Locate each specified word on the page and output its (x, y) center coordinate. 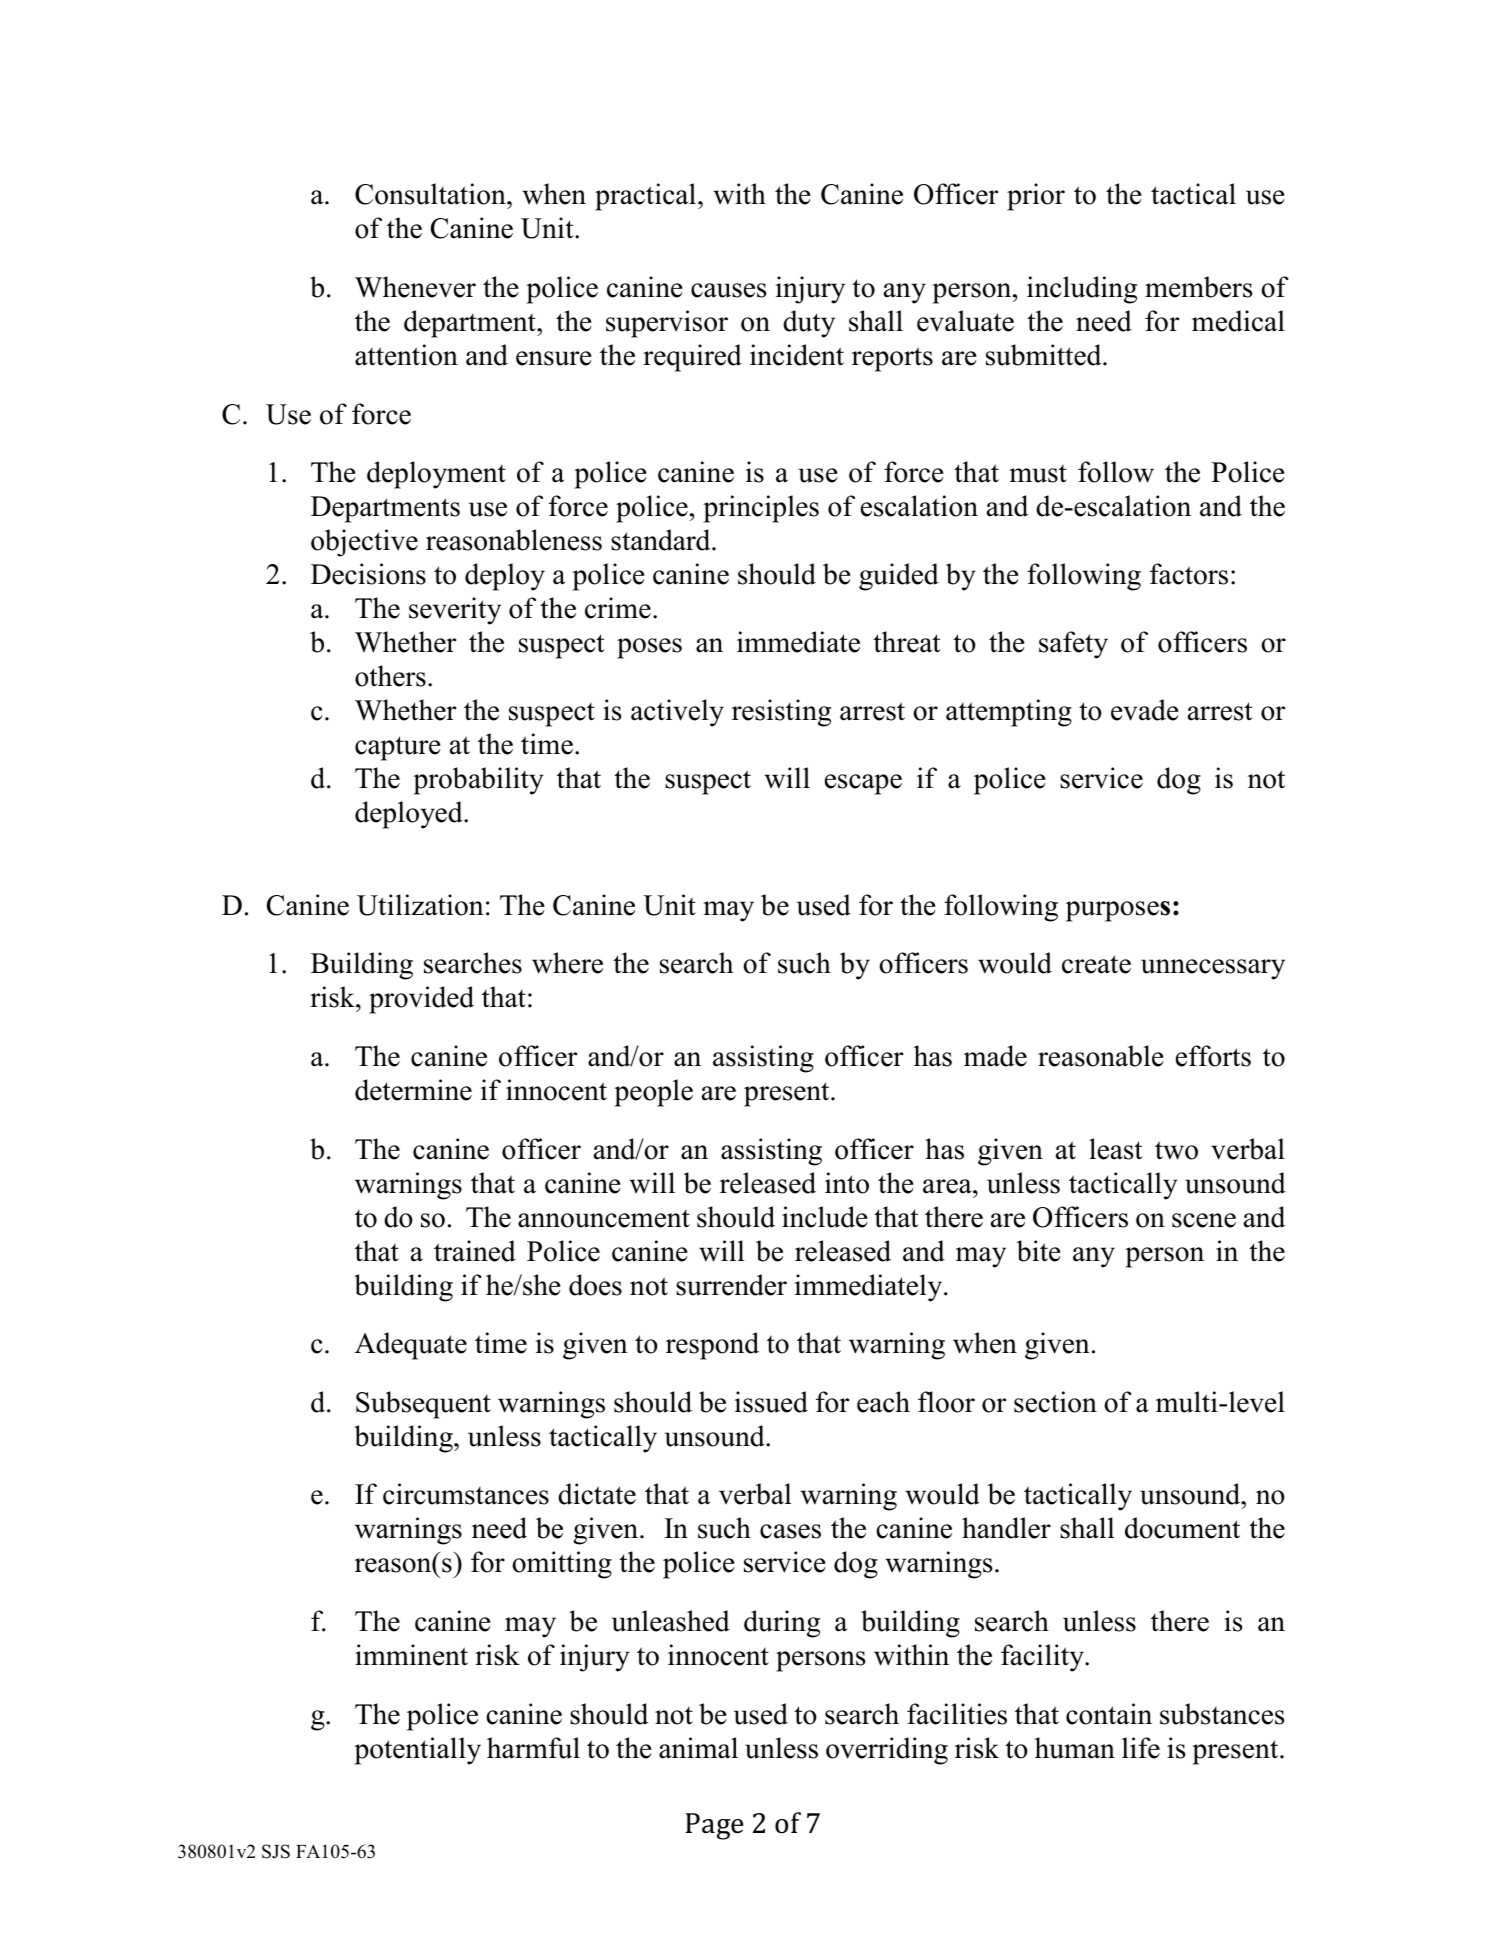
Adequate (411, 1346)
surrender (731, 1285)
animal (698, 1748)
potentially (417, 1751)
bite (1039, 1251)
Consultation (431, 194)
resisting (781, 713)
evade (1145, 710)
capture (398, 748)
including (1082, 290)
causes (728, 290)
